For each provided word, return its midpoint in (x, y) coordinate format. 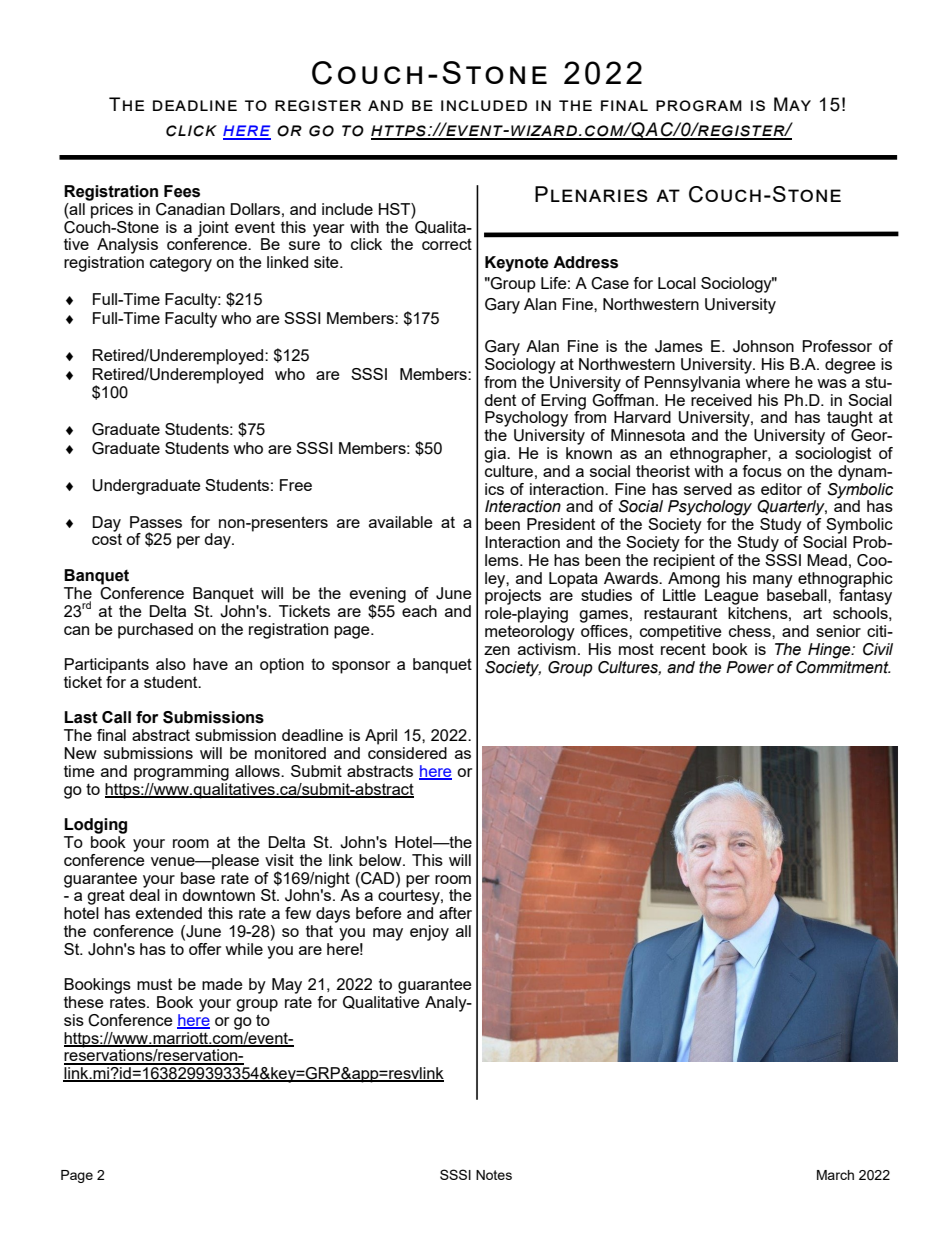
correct (447, 244)
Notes (494, 1175)
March (835, 1175)
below (381, 860)
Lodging (95, 826)
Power (750, 667)
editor (781, 489)
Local (677, 283)
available (401, 522)
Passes (156, 522)
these (84, 1002)
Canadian (190, 209)
